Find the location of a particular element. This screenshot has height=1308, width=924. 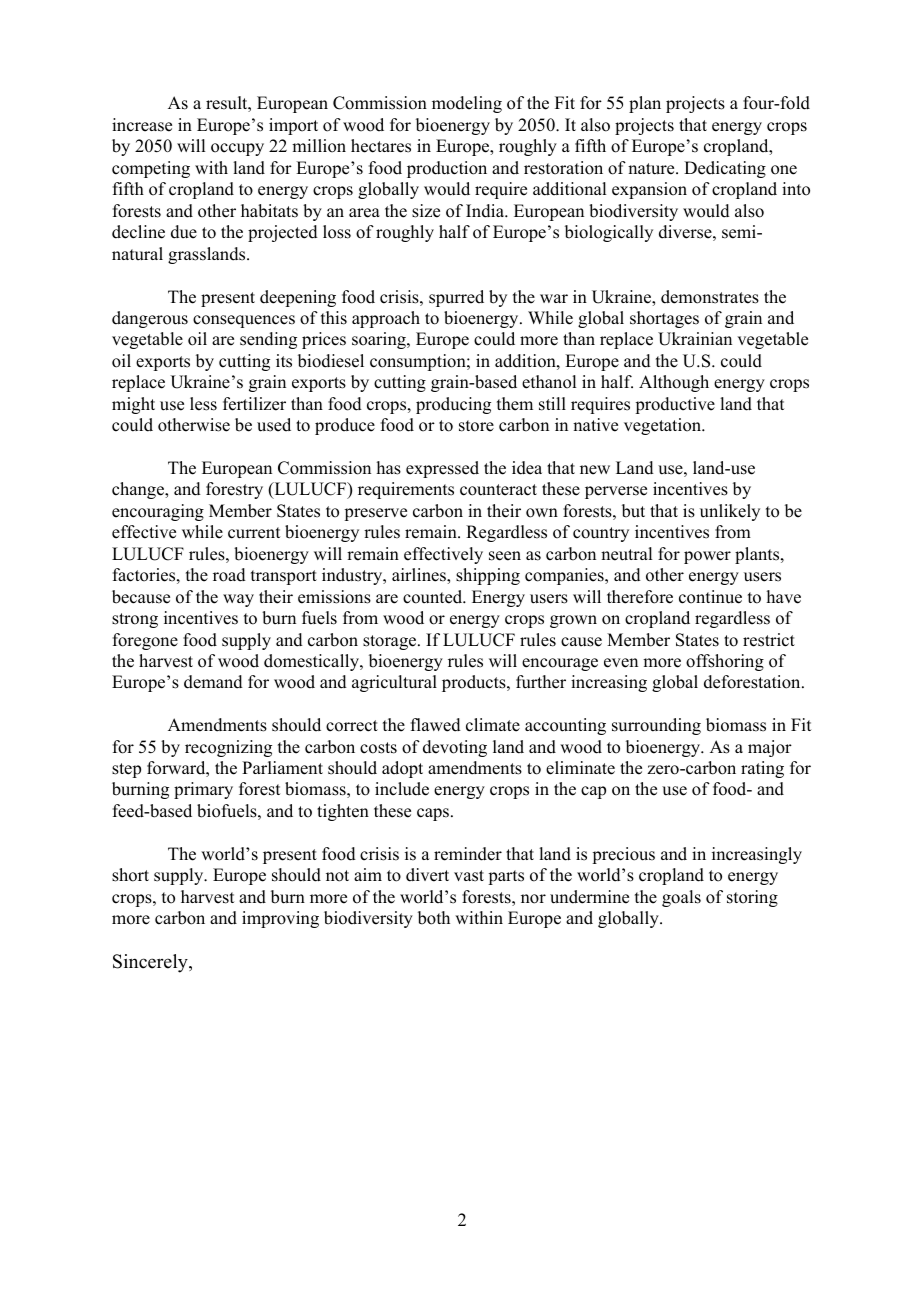

Dedicating is located at coordinates (725, 169).
